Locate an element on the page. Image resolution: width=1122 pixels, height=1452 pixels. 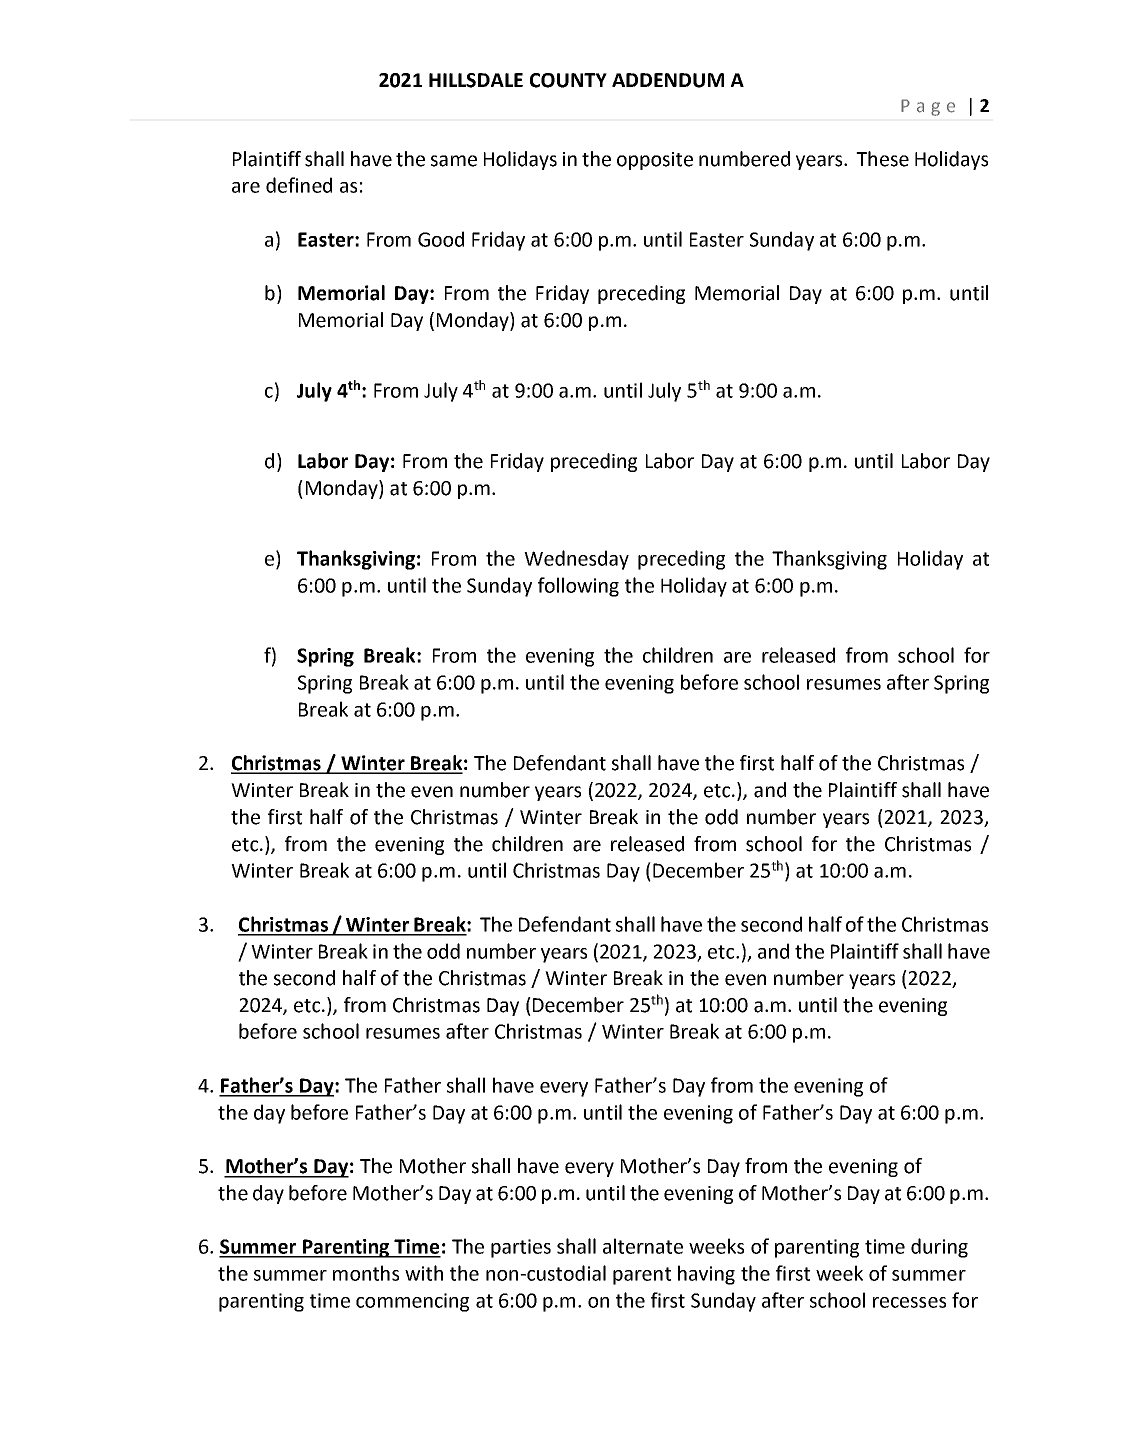
opposite is located at coordinates (655, 161).
